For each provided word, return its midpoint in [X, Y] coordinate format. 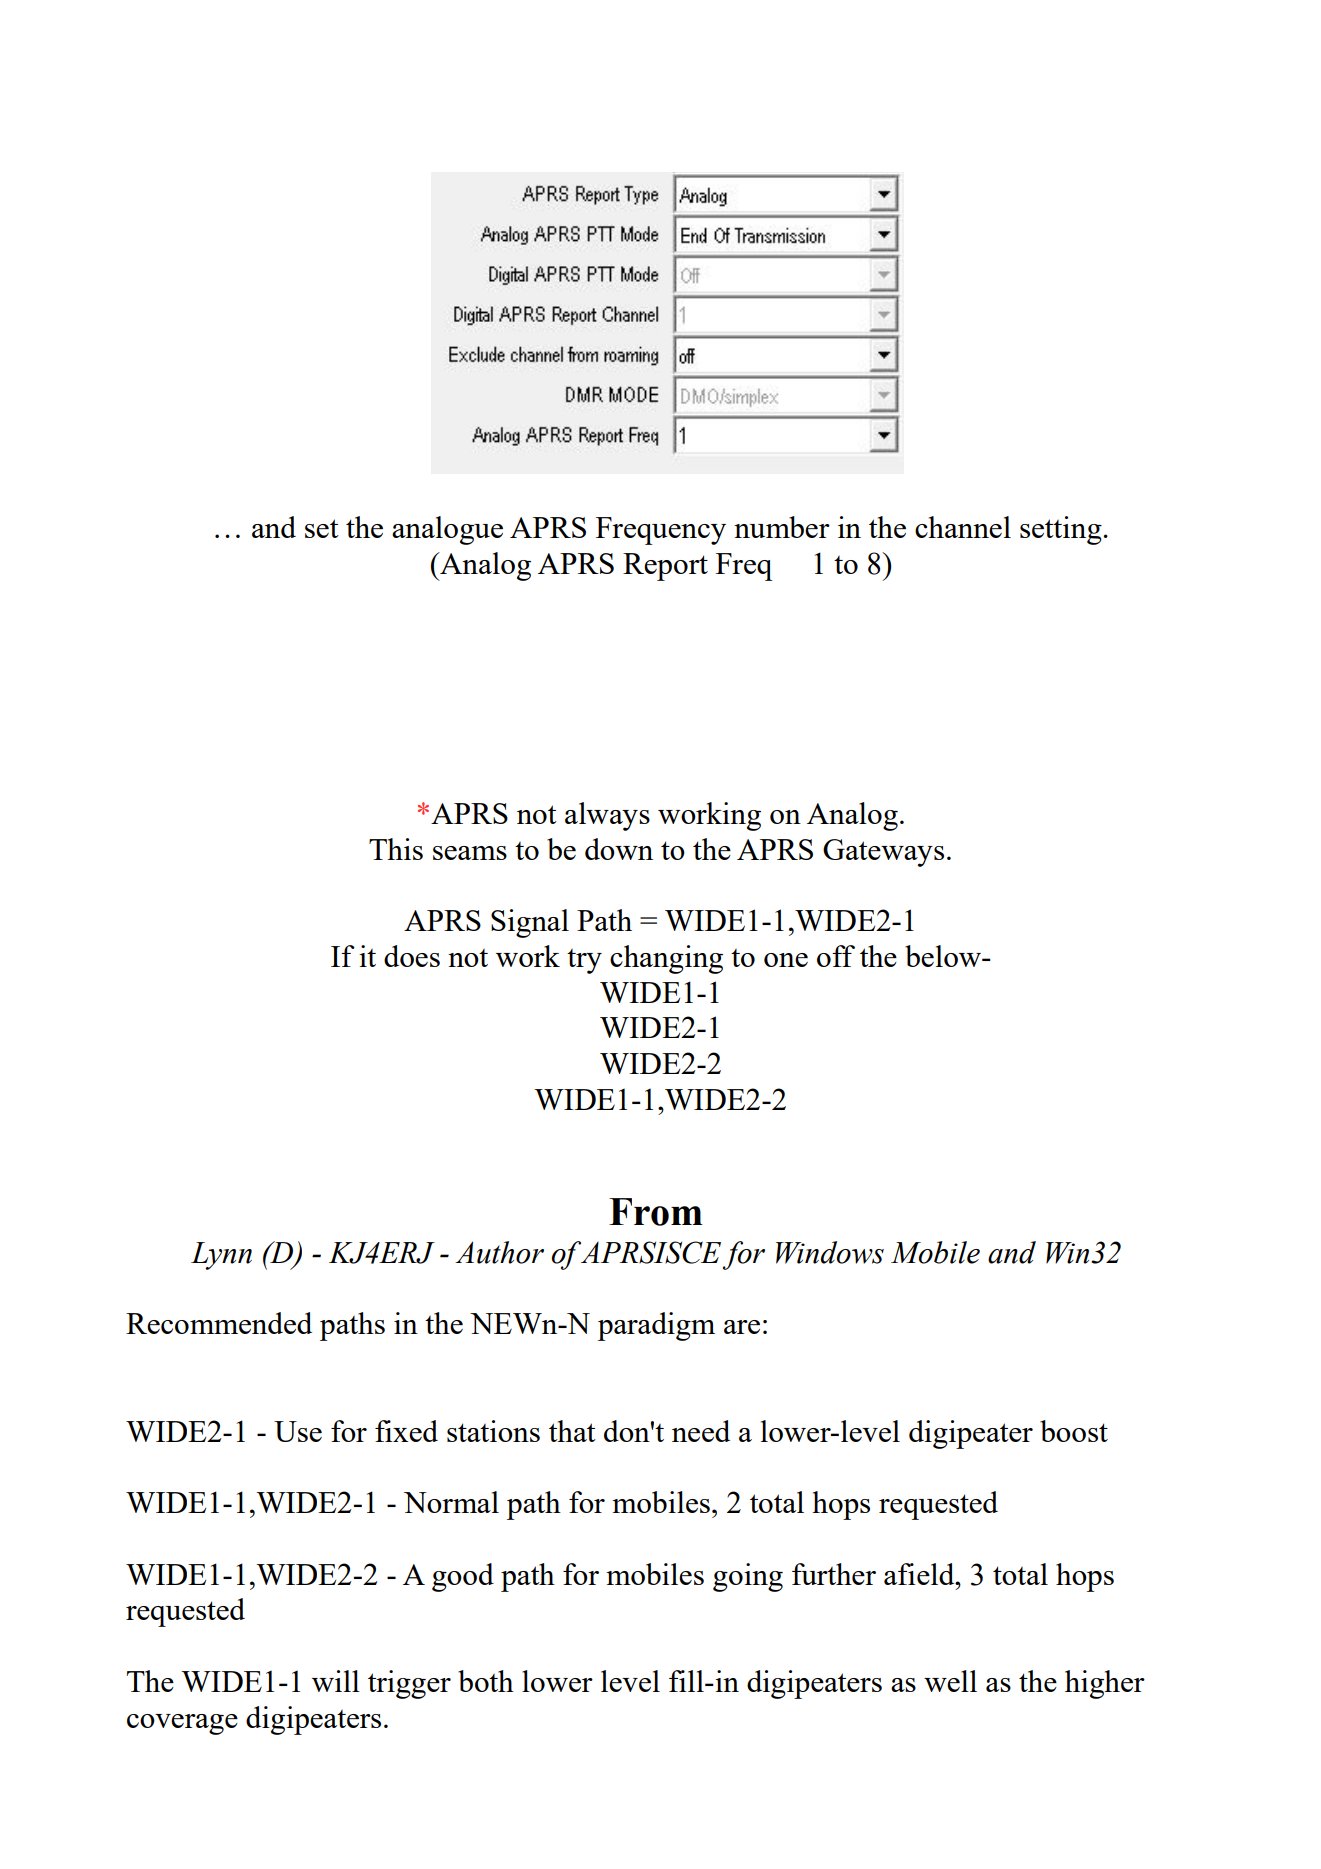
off [836, 956]
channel [963, 527]
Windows [830, 1252]
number [782, 527]
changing [666, 959]
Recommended [219, 1323]
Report [665, 567]
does [412, 956]
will [336, 1681]
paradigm [656, 1326]
